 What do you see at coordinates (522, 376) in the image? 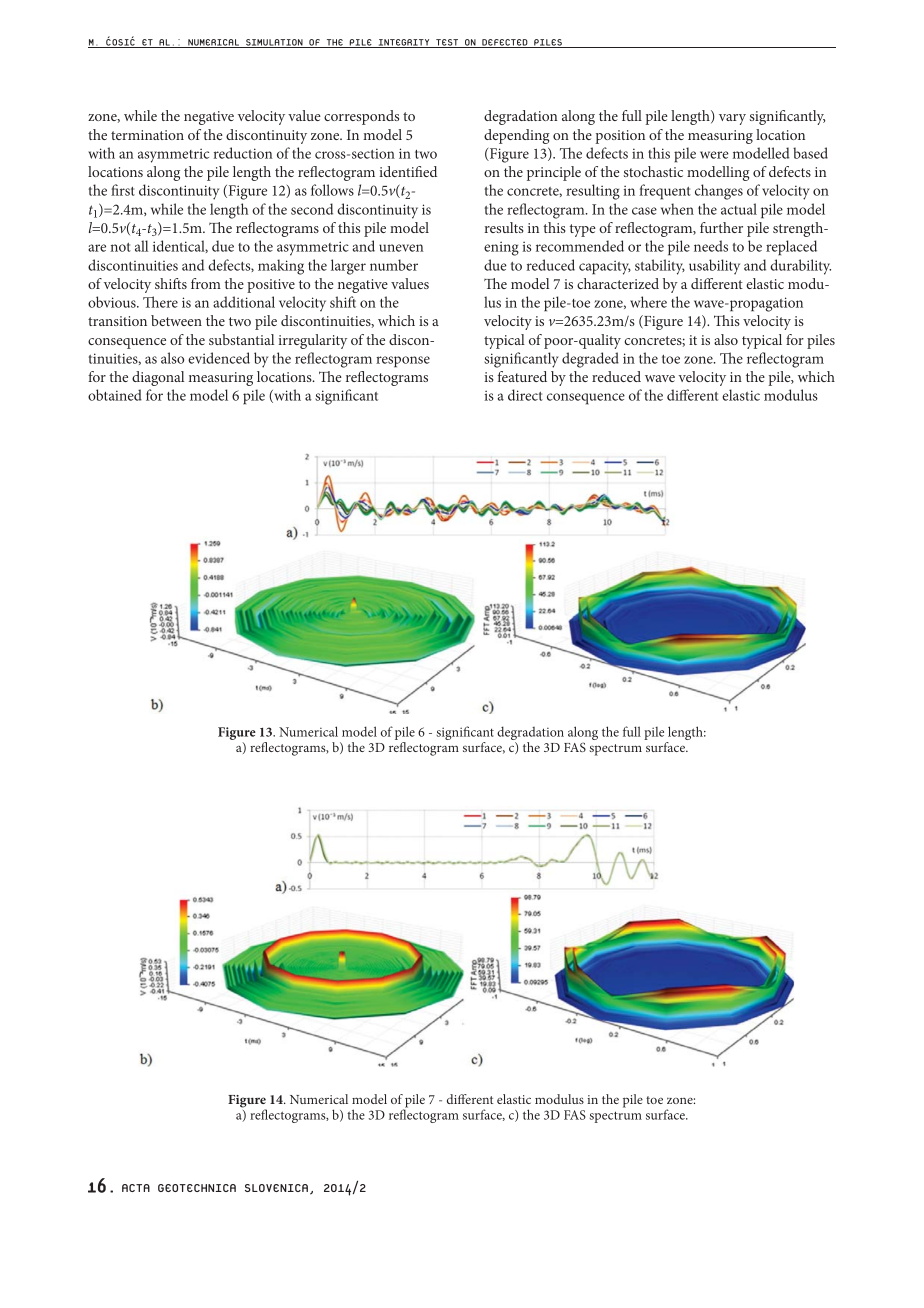
I see `featured` at bounding box center [522, 376].
